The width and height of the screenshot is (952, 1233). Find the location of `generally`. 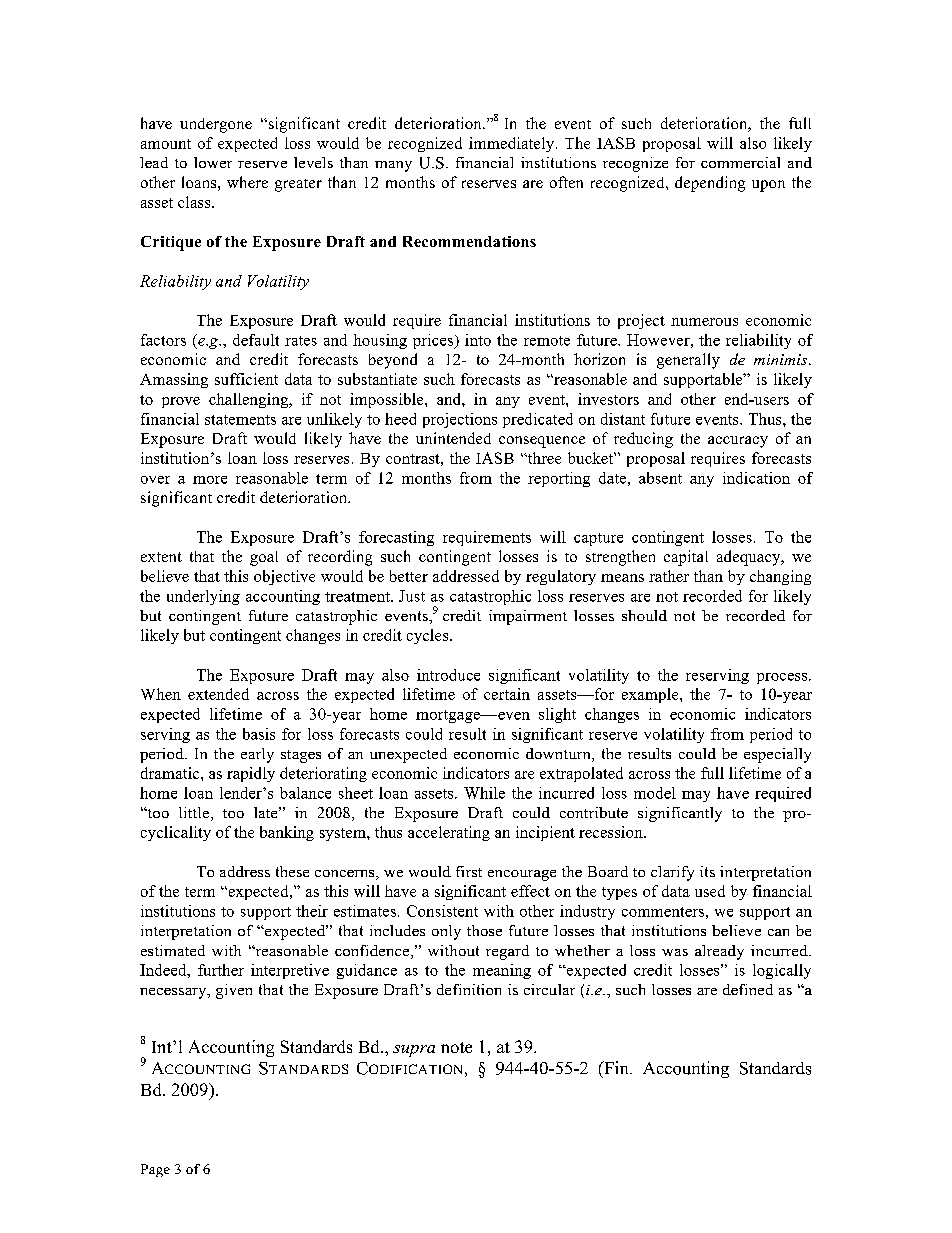

generally is located at coordinates (688, 361).
